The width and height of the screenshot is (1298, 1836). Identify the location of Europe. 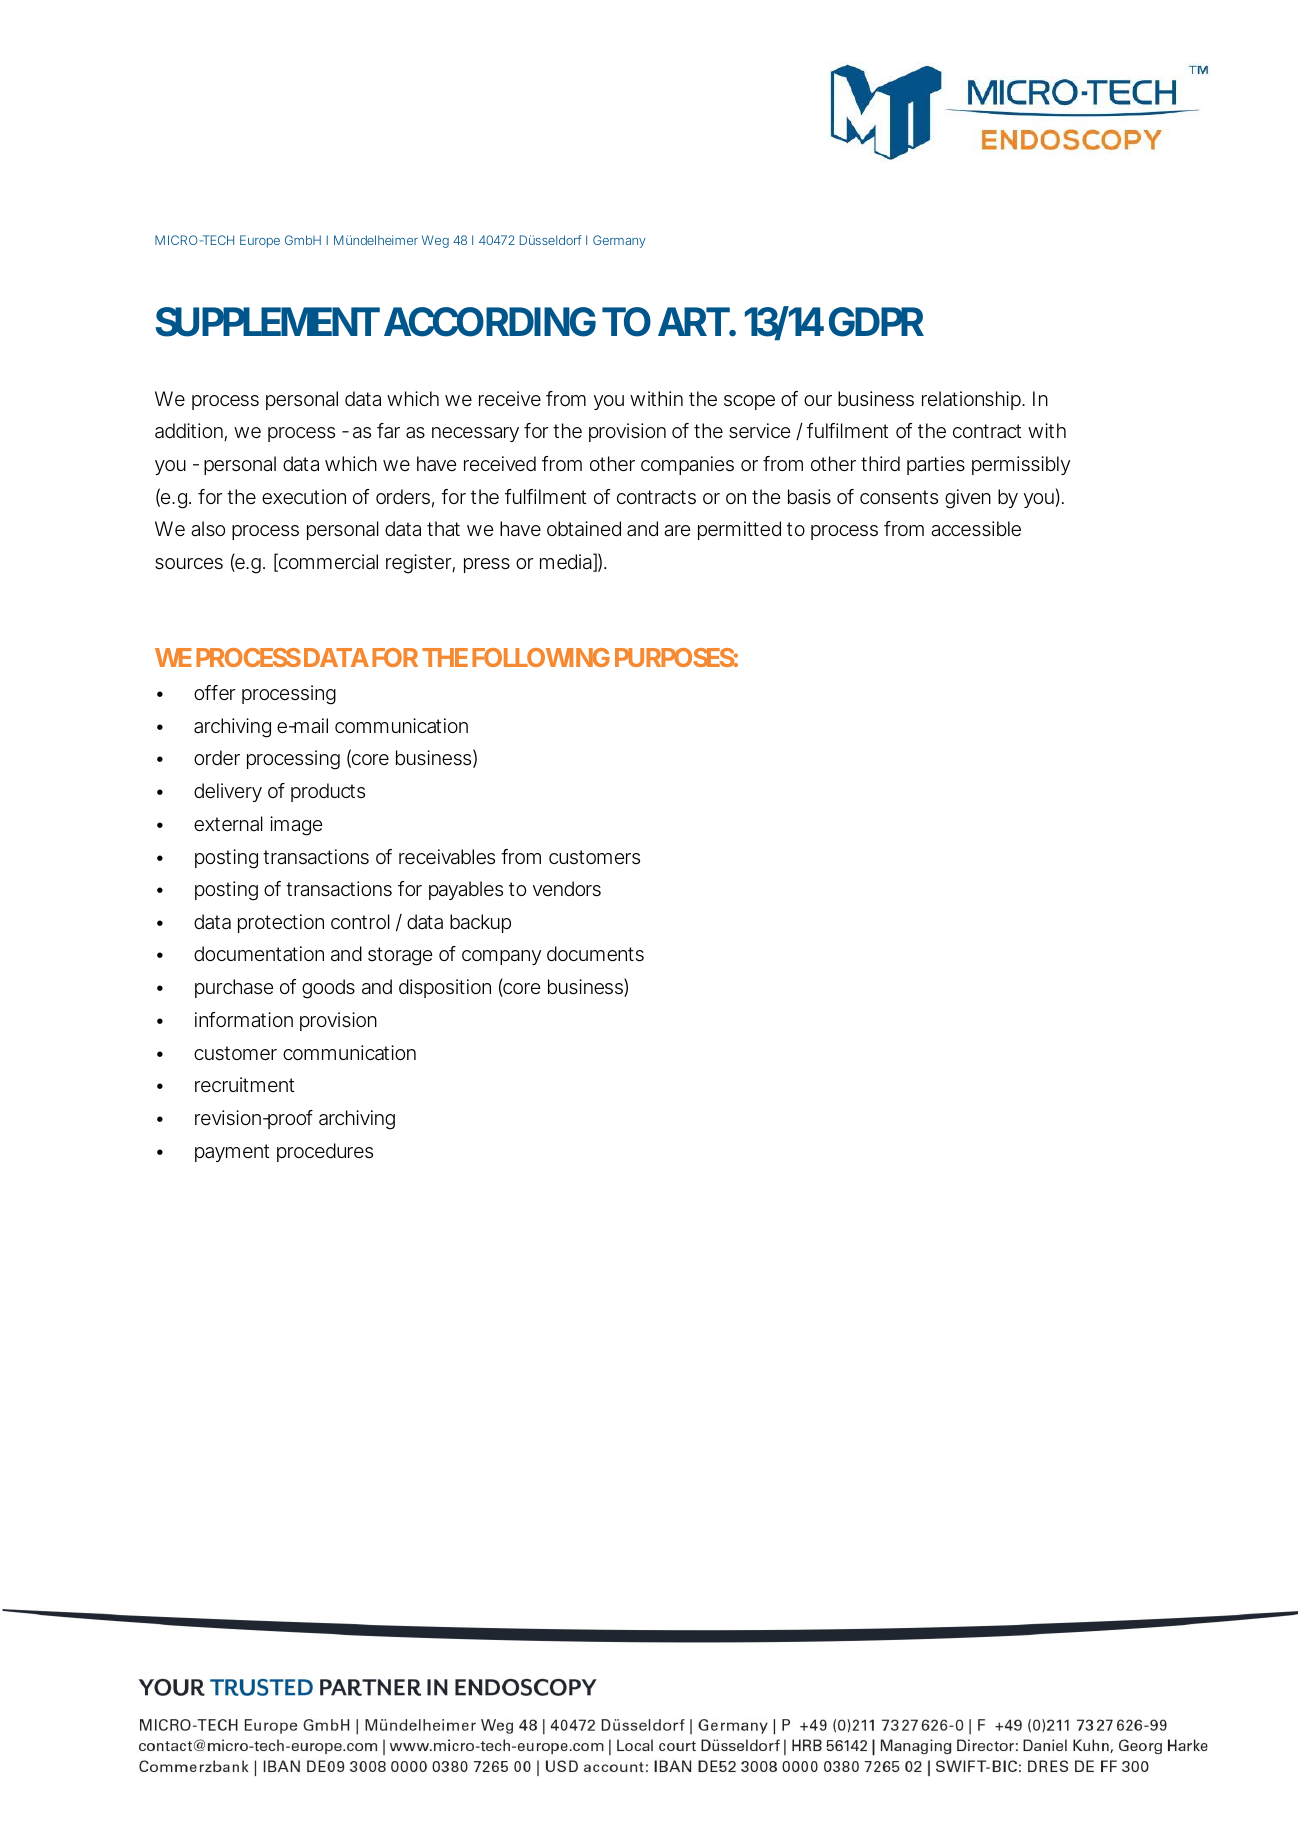
(260, 241).
